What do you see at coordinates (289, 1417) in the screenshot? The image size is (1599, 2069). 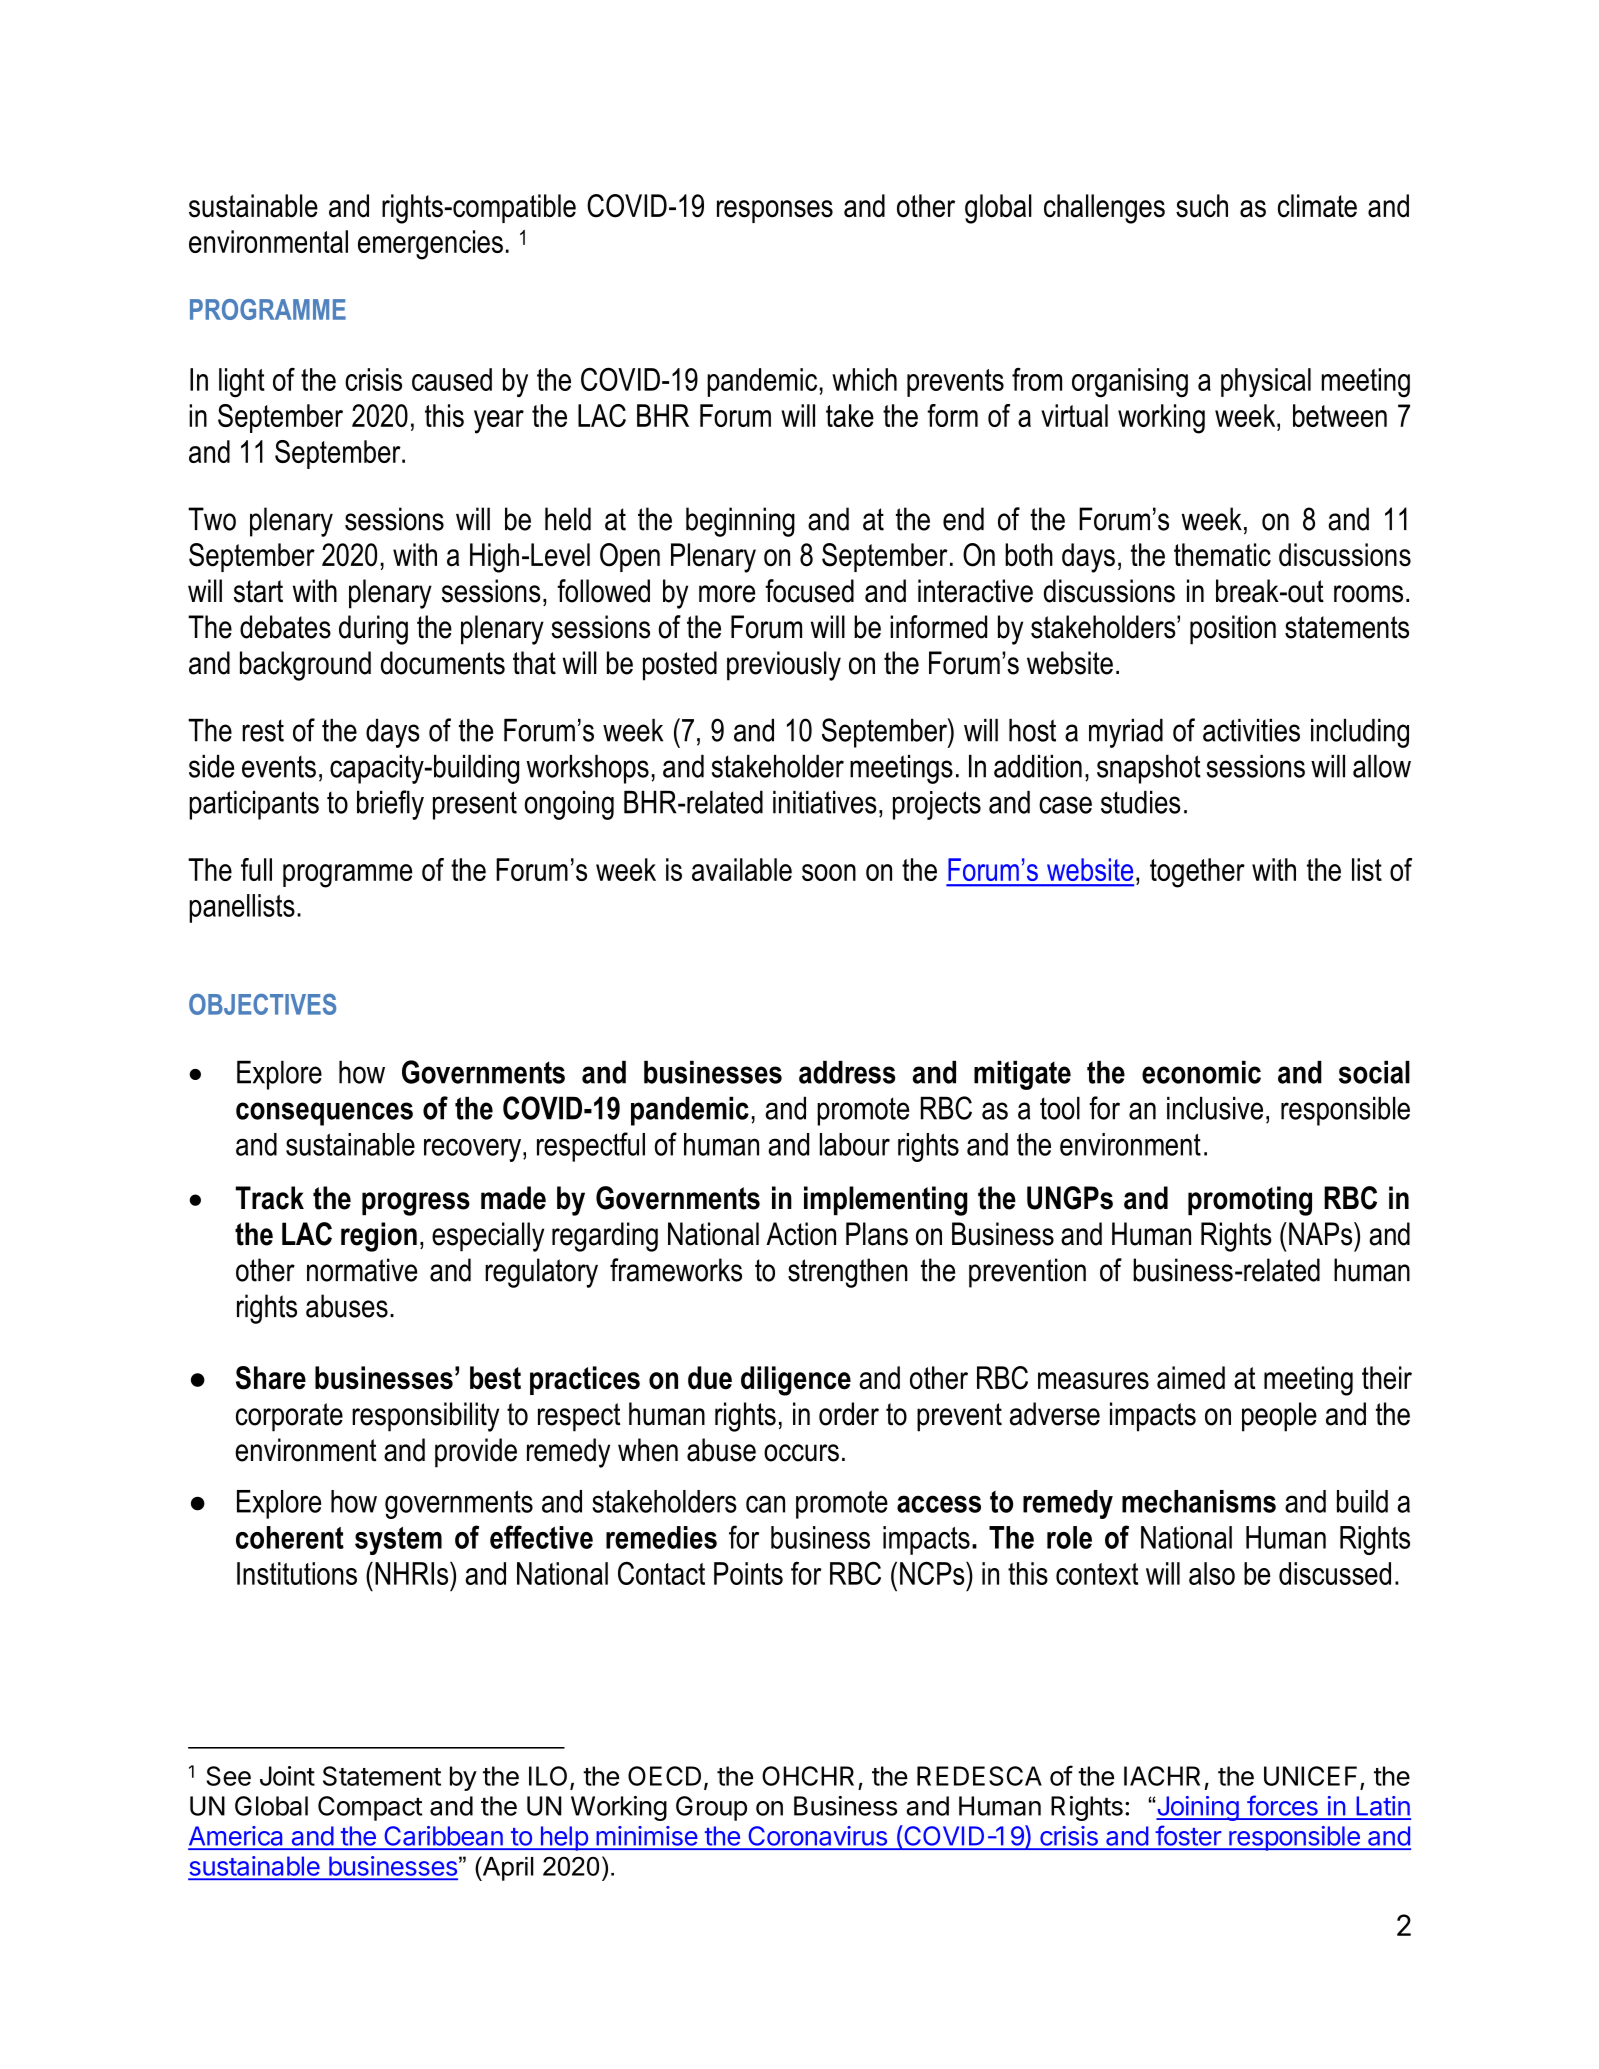 I see `corporate` at bounding box center [289, 1417].
